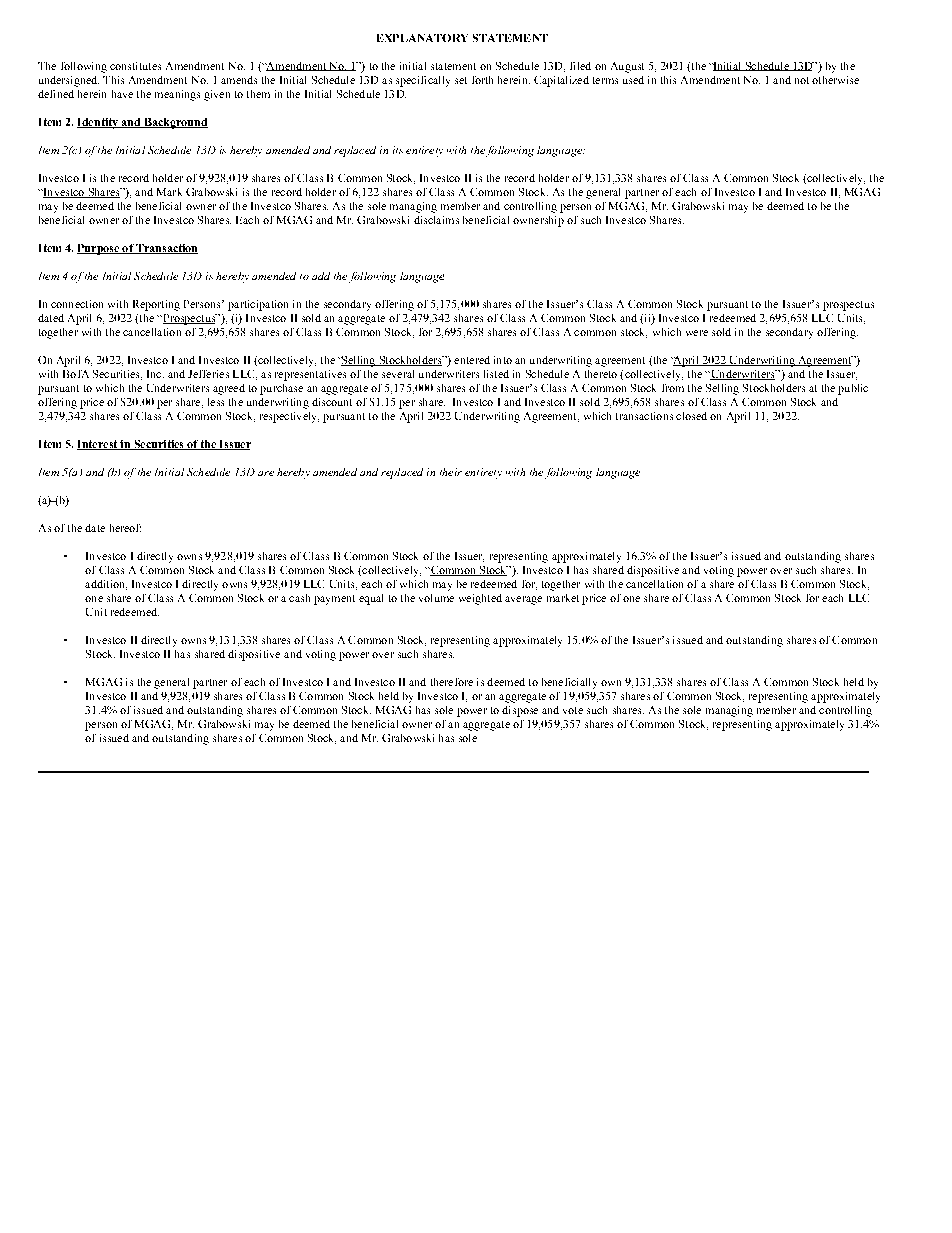 This screenshot has height=1233, width=952. I want to click on Inc, so click(155, 374).
